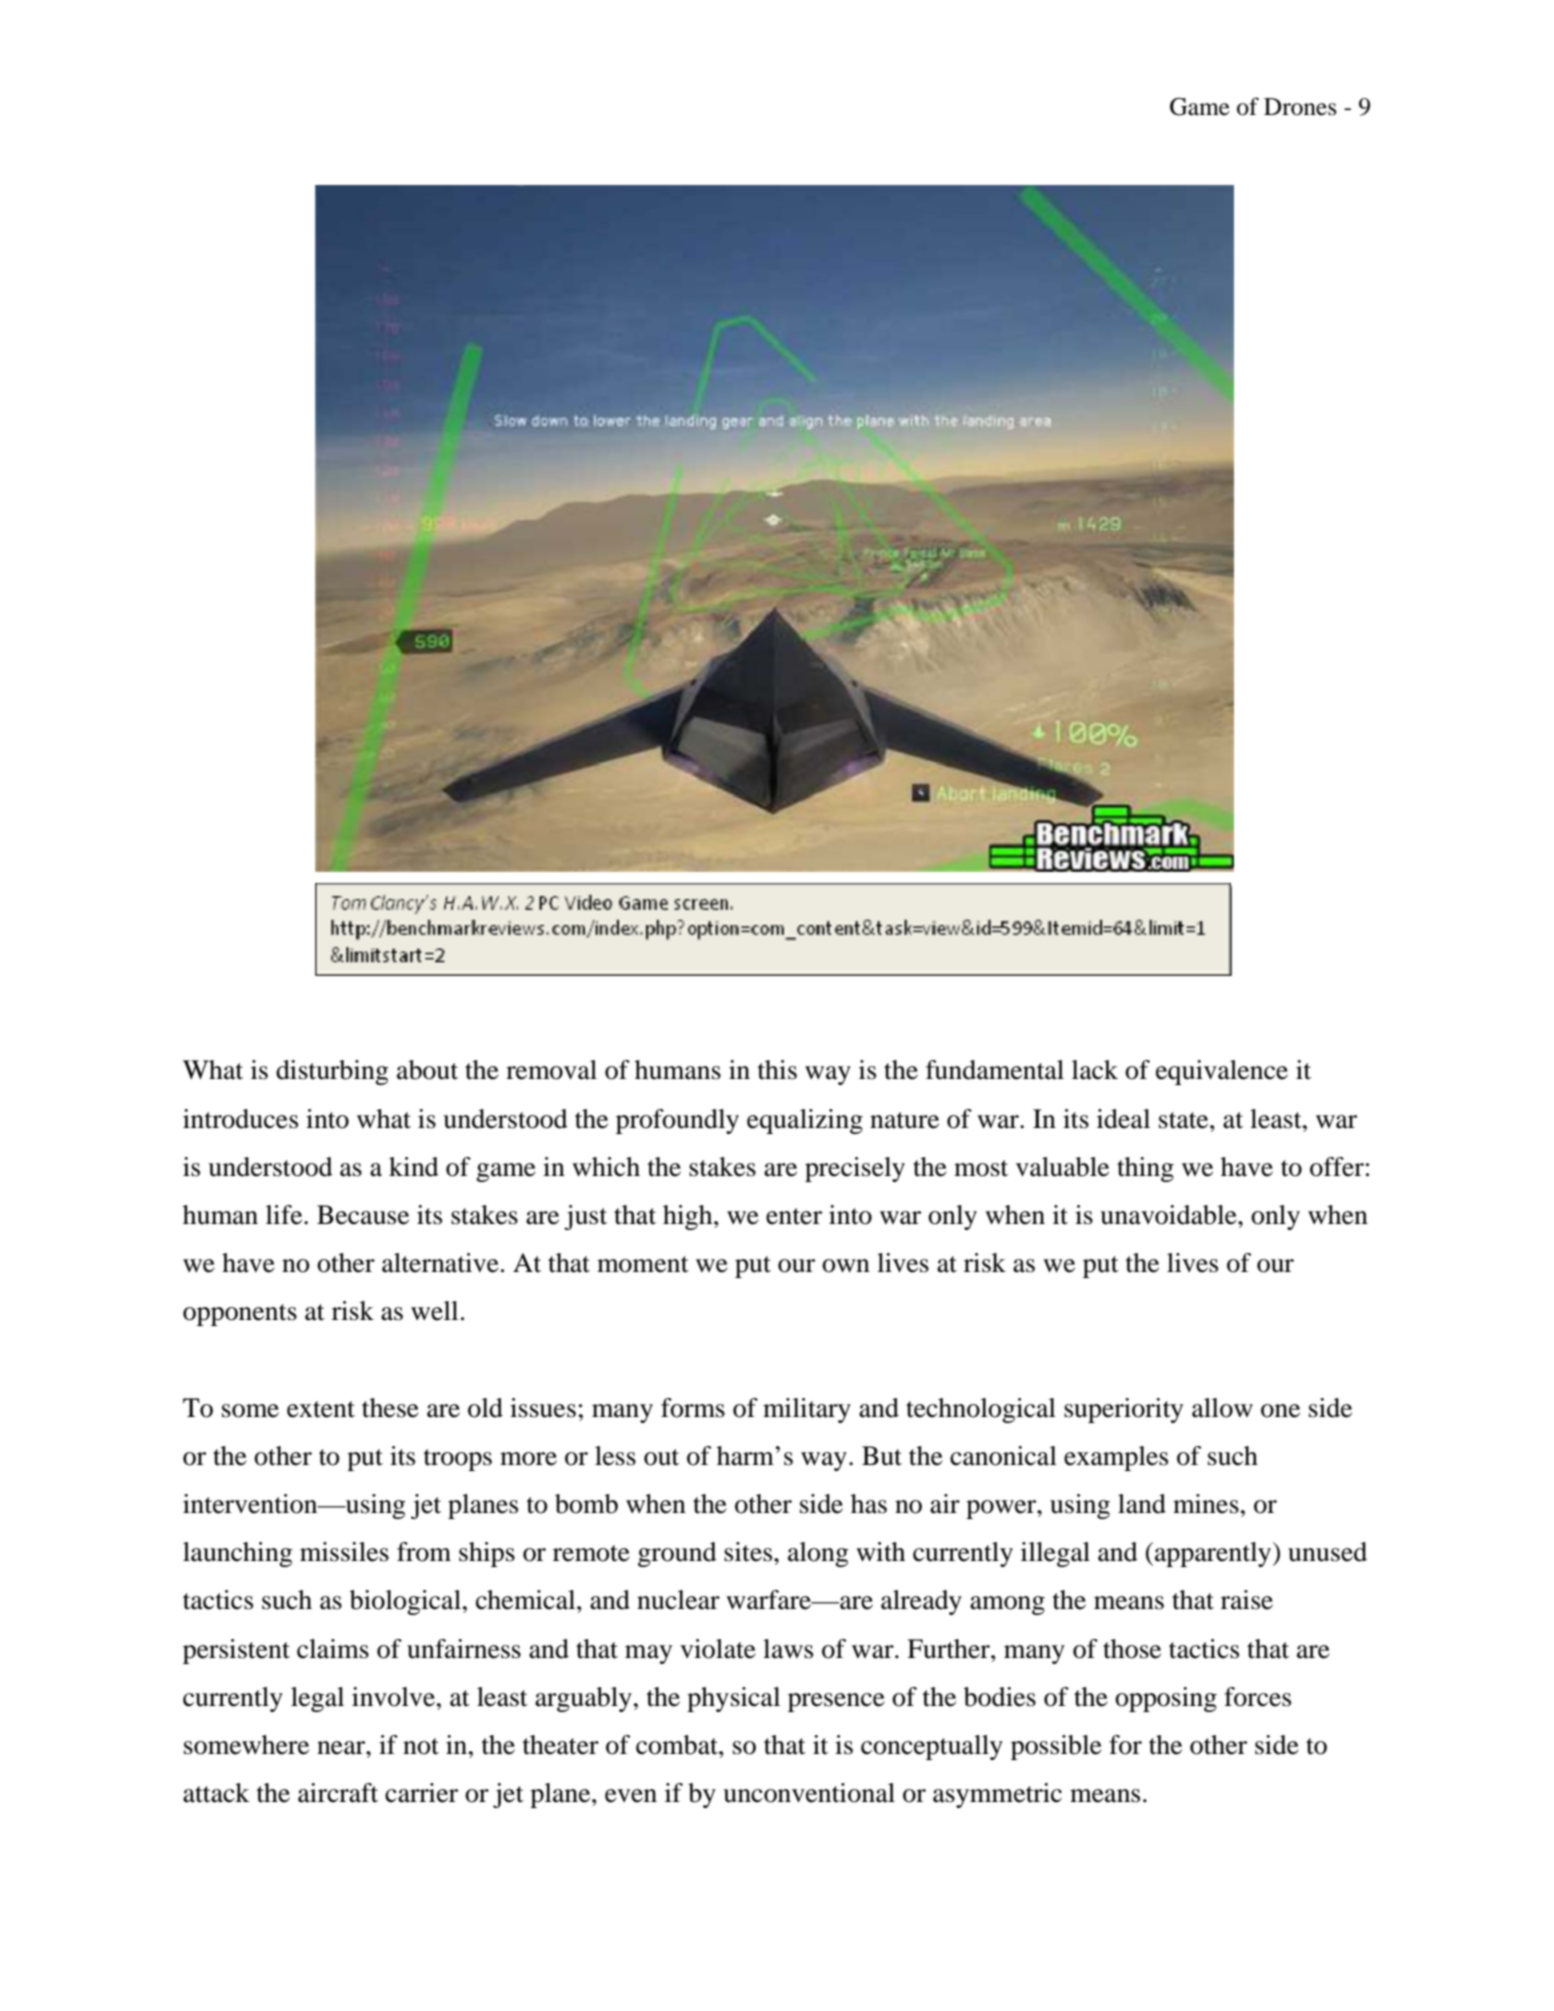 The image size is (1554, 2011). Describe the element at coordinates (794, 1216) in the screenshot. I see `enter` at that location.
